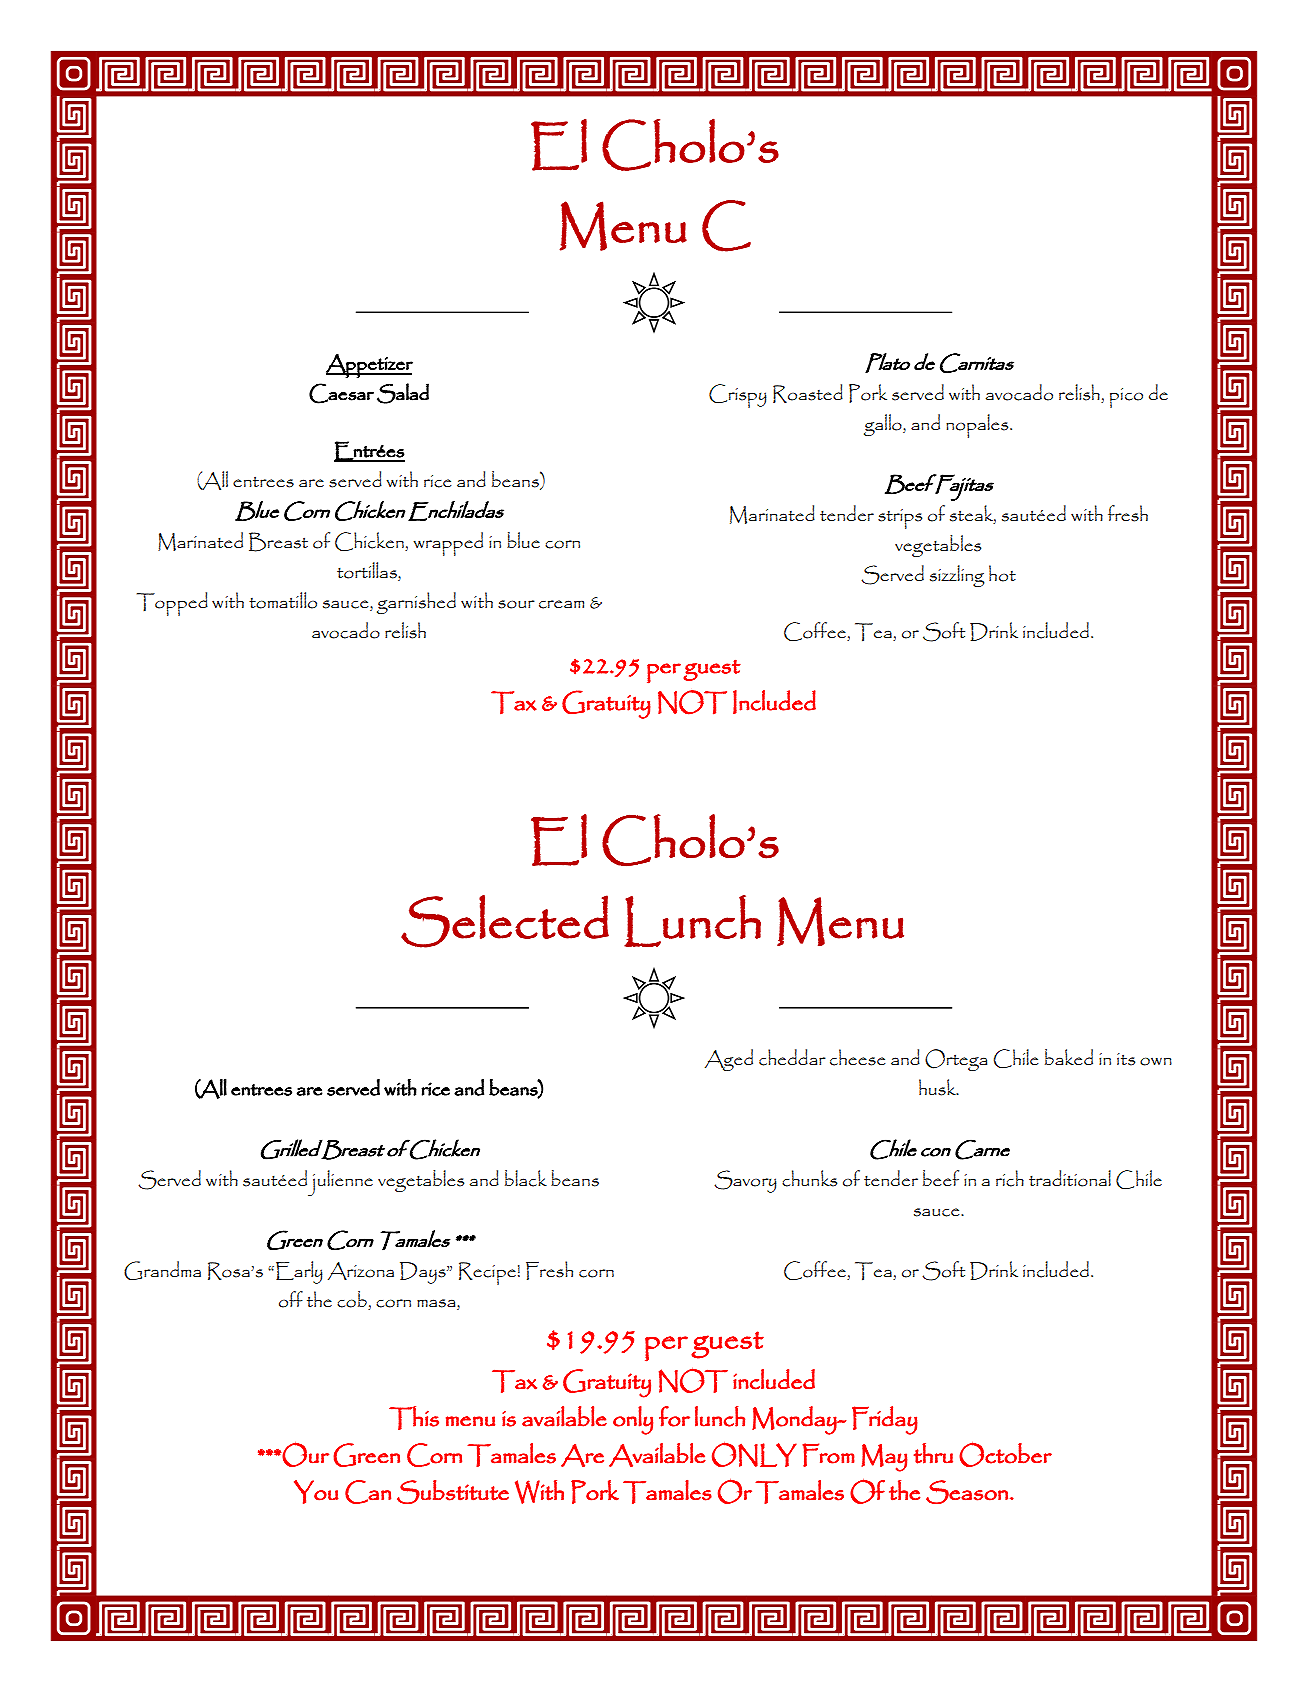  What do you see at coordinates (172, 604) in the screenshot?
I see `Topped` at bounding box center [172, 604].
